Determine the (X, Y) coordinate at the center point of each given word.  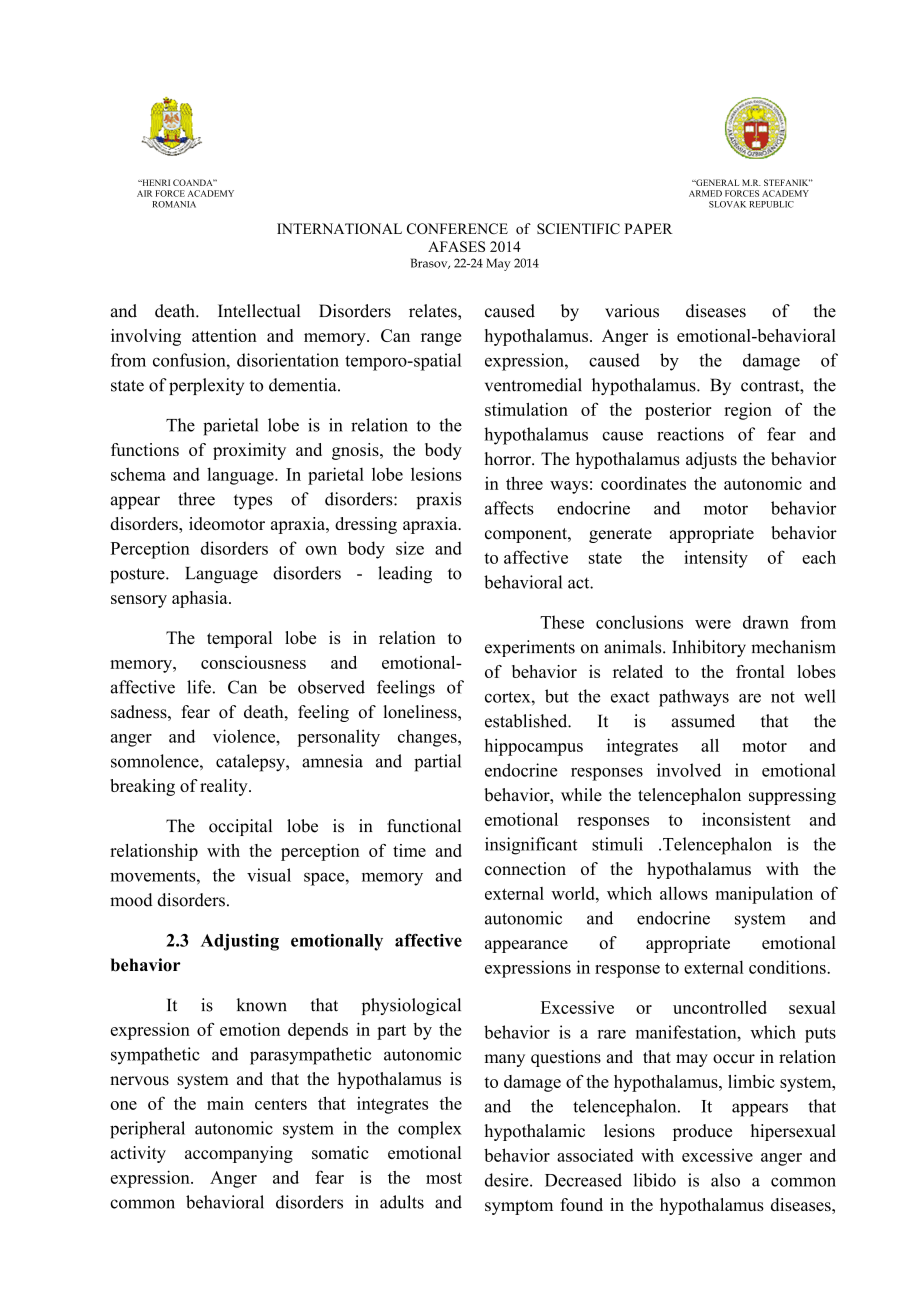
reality (225, 787)
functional (424, 826)
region (748, 411)
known (262, 1005)
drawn (766, 622)
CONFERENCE (457, 228)
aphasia (201, 599)
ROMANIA (174, 204)
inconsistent (746, 819)
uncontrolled (720, 1007)
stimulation (526, 409)
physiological (411, 1006)
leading (405, 575)
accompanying (239, 1154)
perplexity (206, 386)
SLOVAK (727, 204)
